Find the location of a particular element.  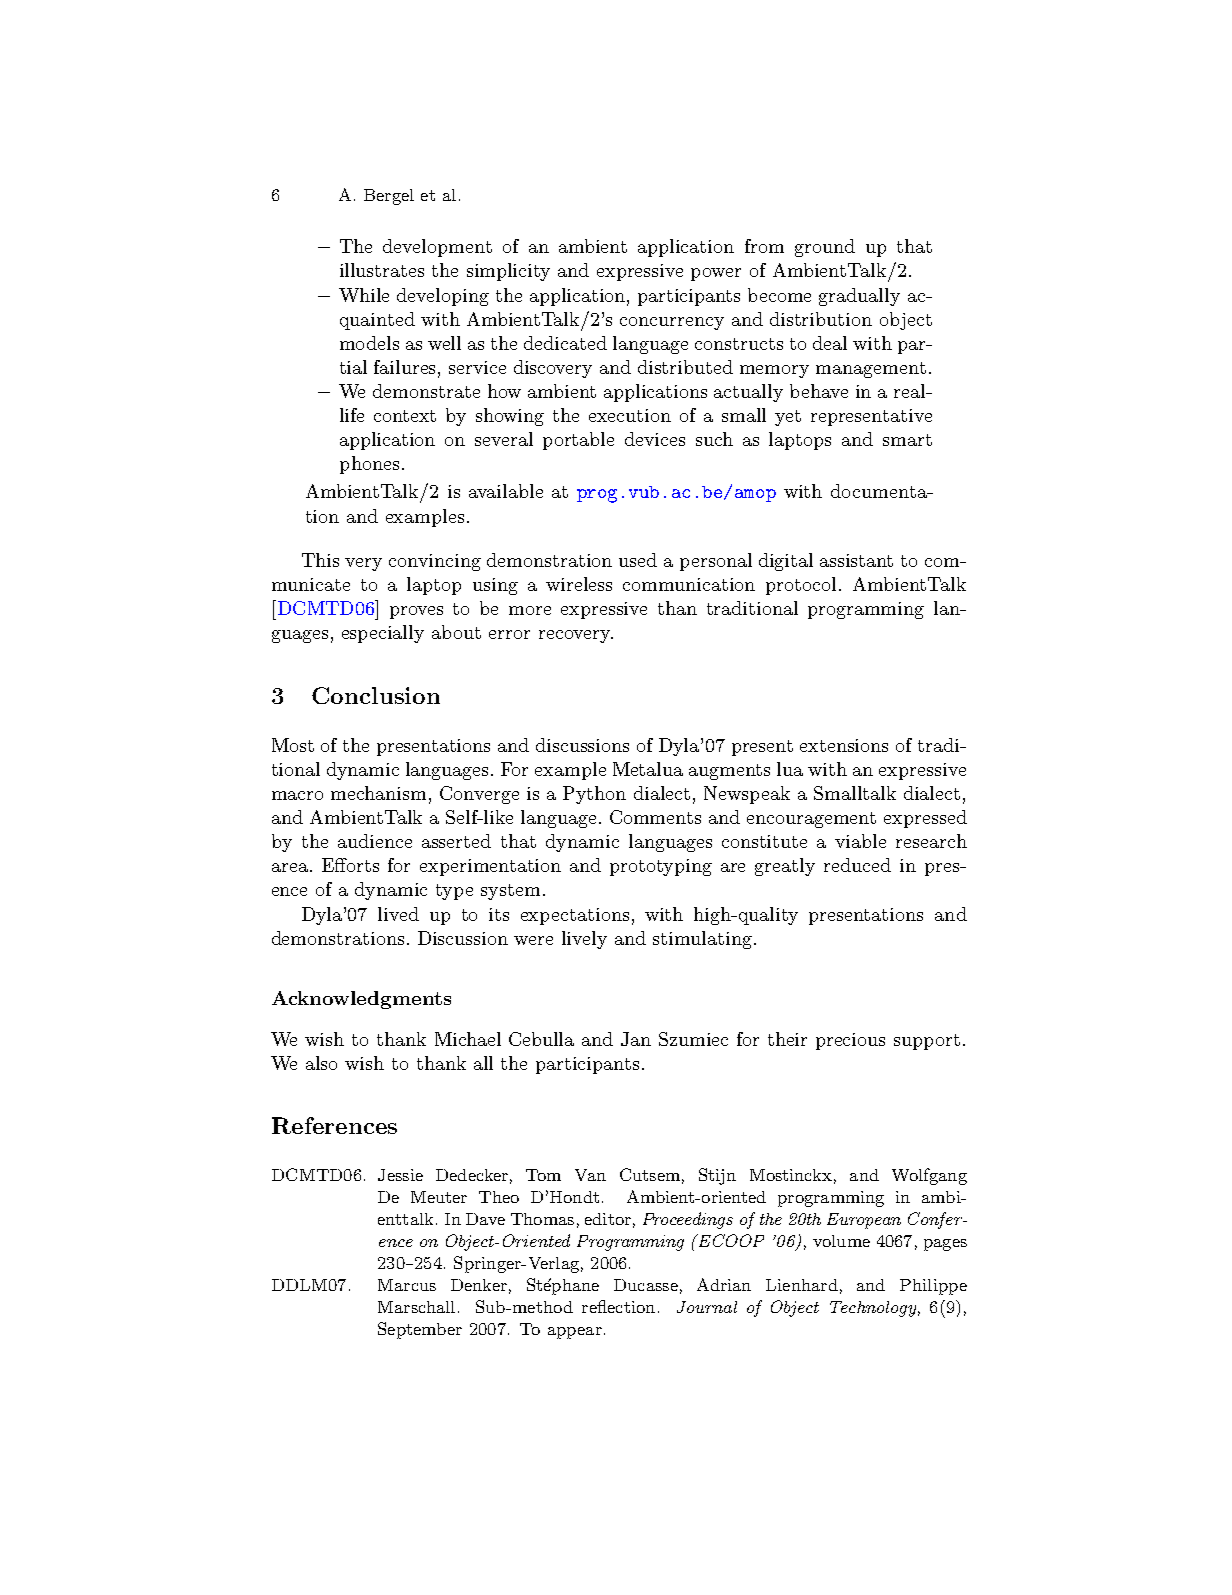

wireless is located at coordinates (579, 584).
